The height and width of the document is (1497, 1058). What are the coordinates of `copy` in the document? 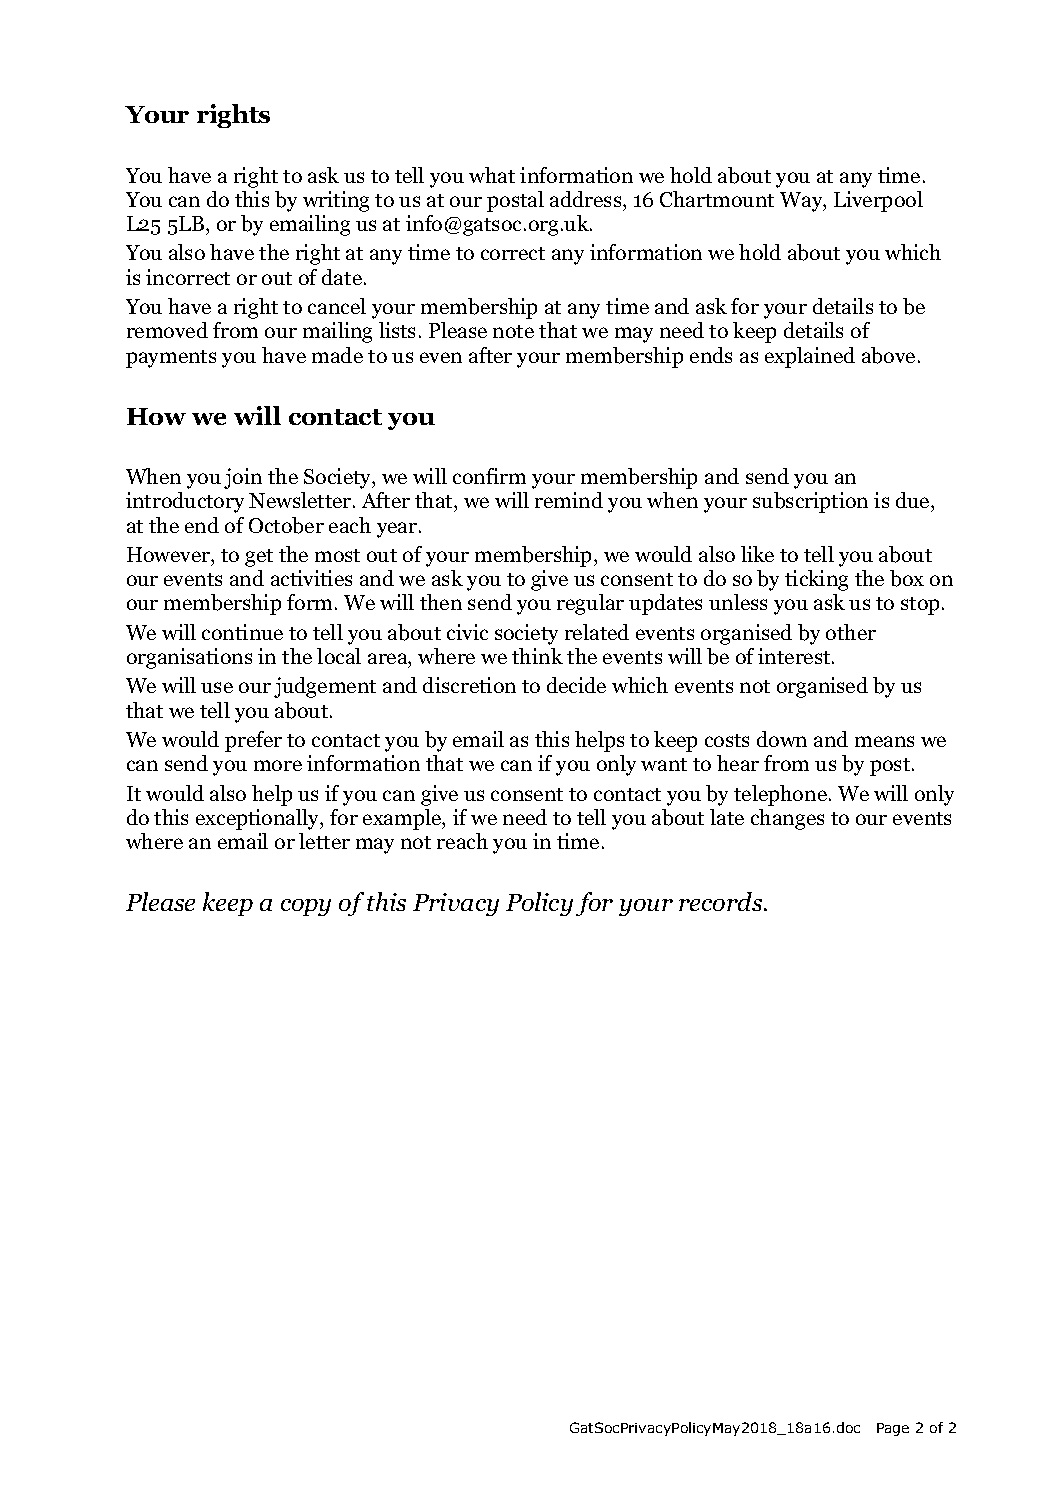 It's located at (306, 907).
